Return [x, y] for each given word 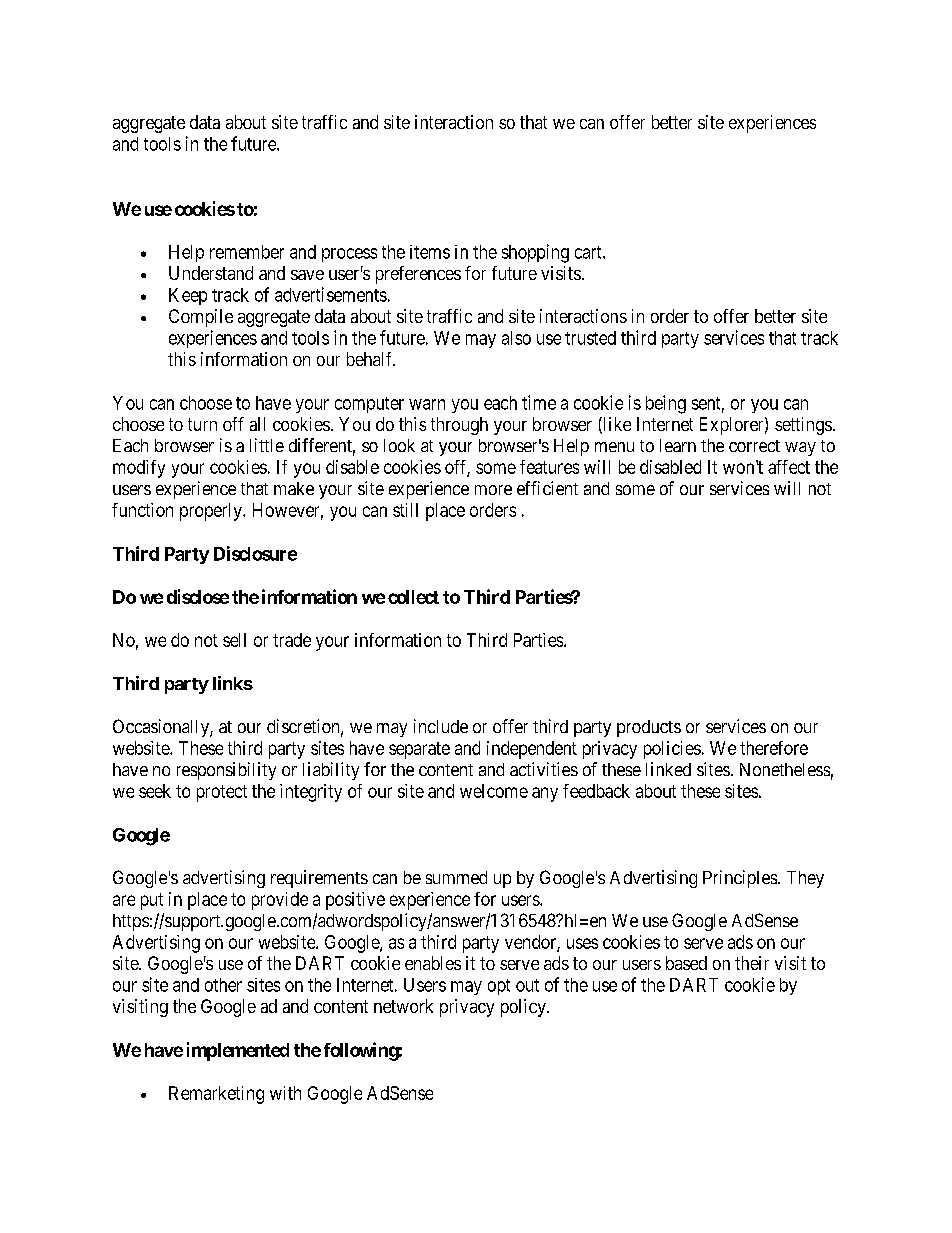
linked [668, 769]
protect [222, 793]
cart [589, 252]
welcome [494, 791]
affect [789, 467]
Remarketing [216, 1095]
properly [212, 512]
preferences [418, 275]
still [405, 510]
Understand [211, 273]
